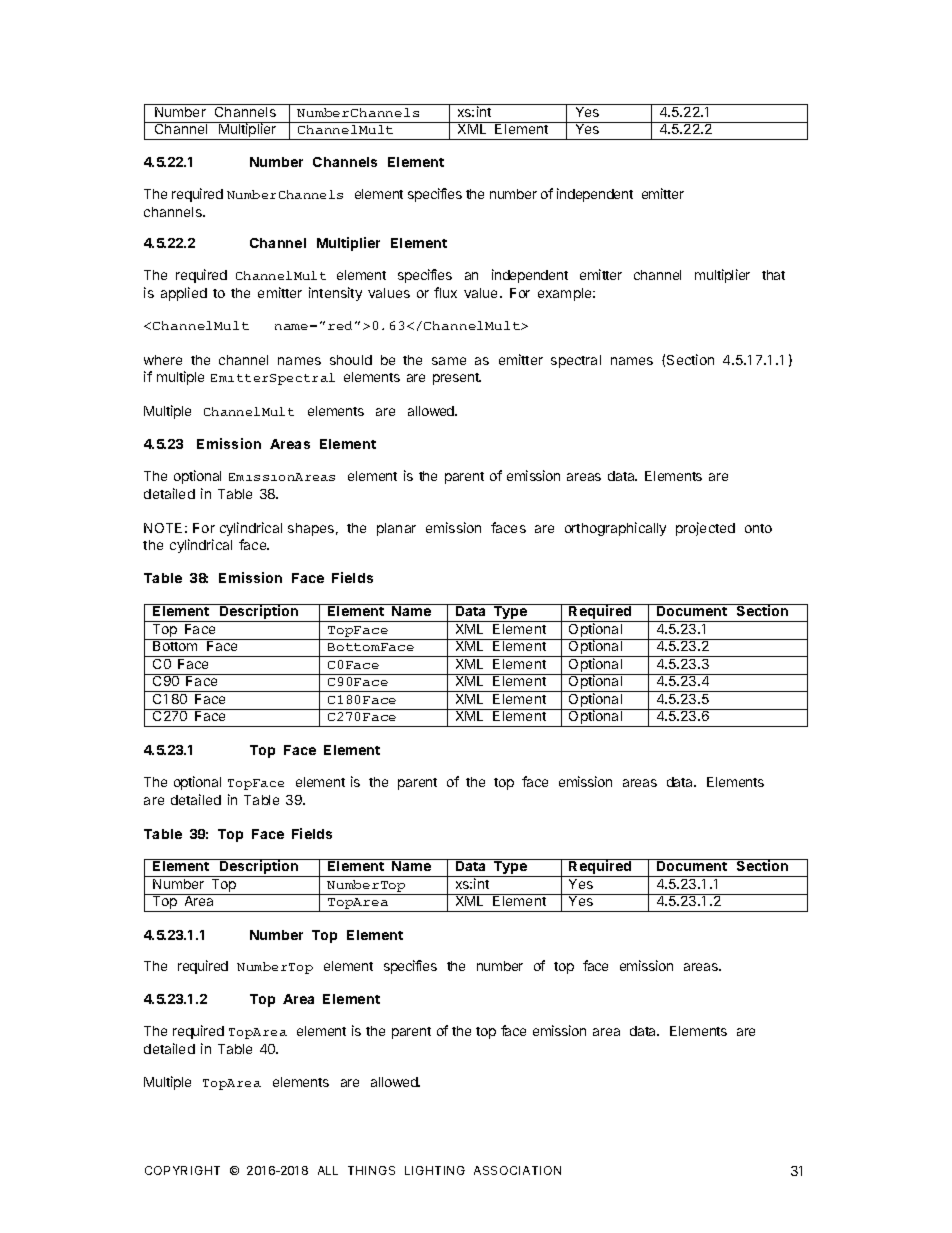  I want to click on applied, so click(184, 294).
